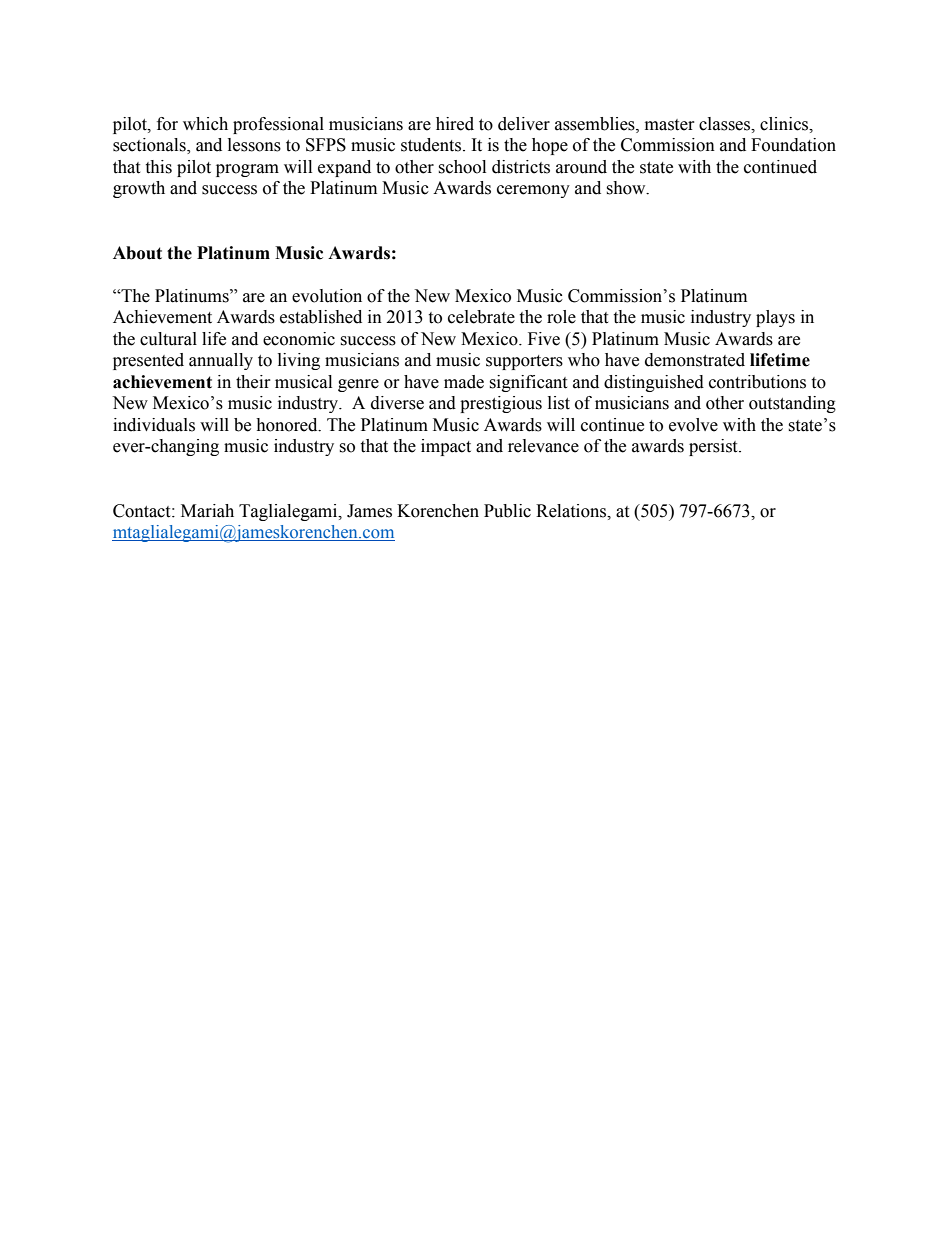  I want to click on hired, so click(455, 124).
